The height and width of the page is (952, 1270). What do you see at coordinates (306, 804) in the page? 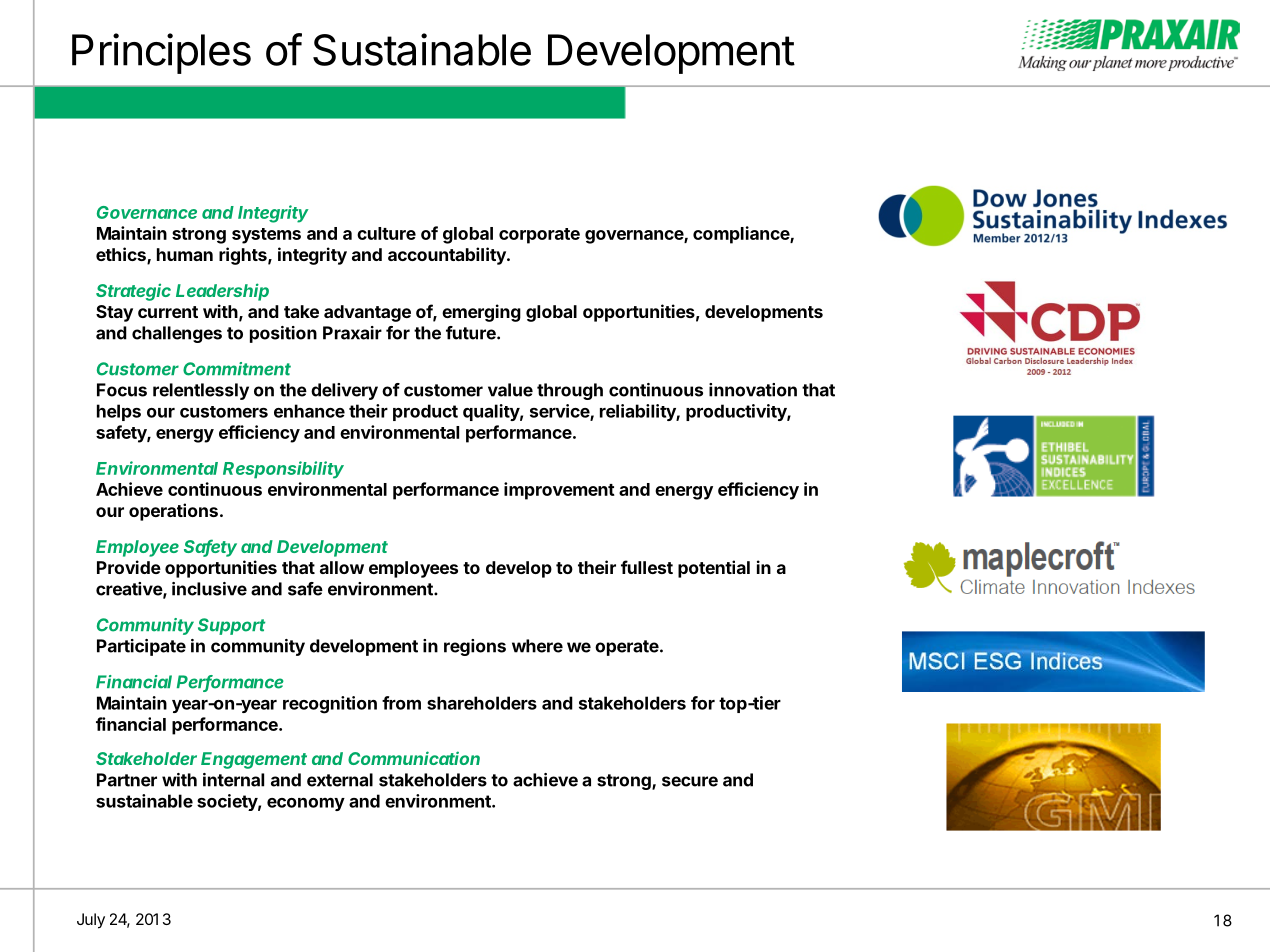
I see `economy` at bounding box center [306, 804].
